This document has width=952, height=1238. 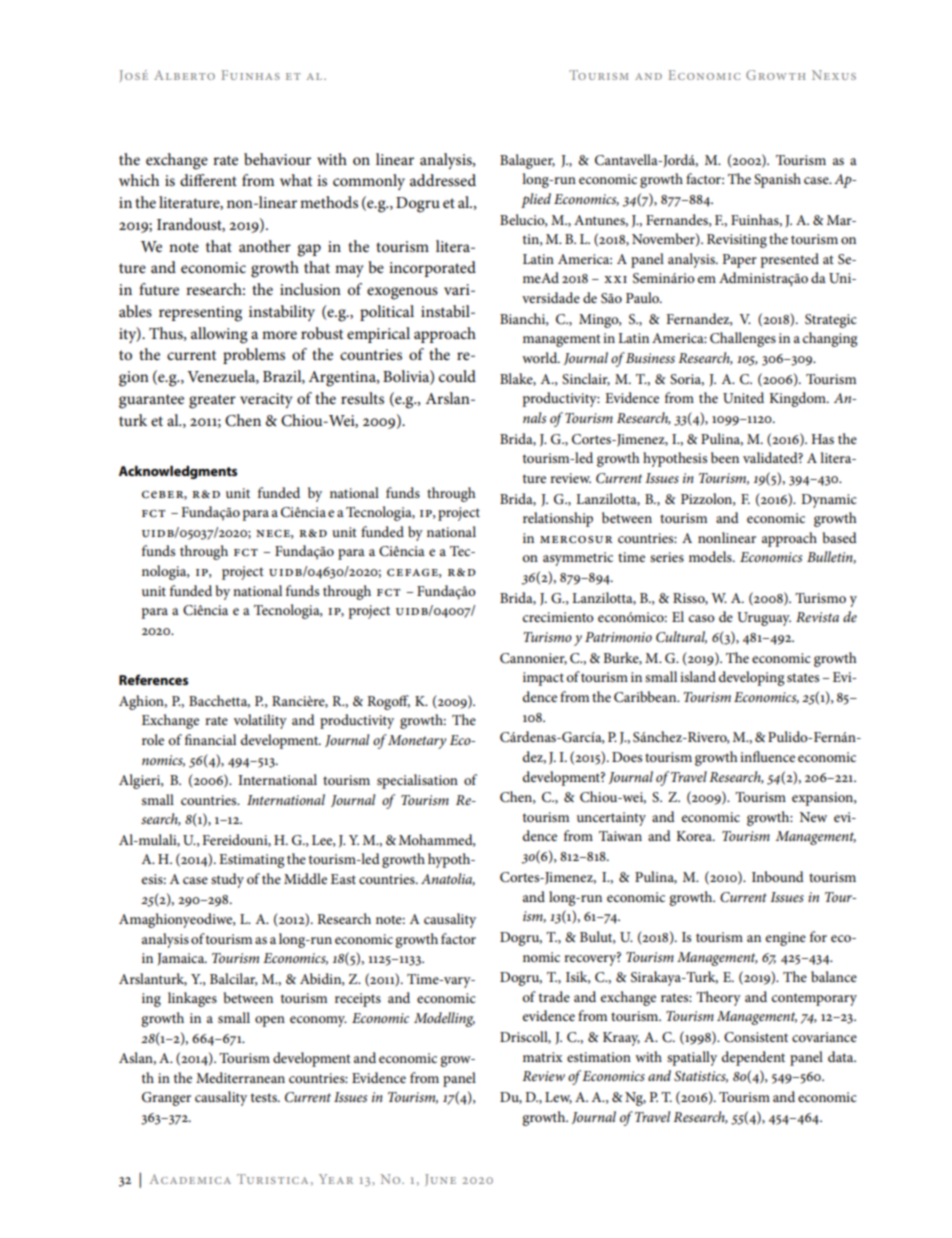 What do you see at coordinates (254, 356) in the document?
I see `problems` at bounding box center [254, 356].
